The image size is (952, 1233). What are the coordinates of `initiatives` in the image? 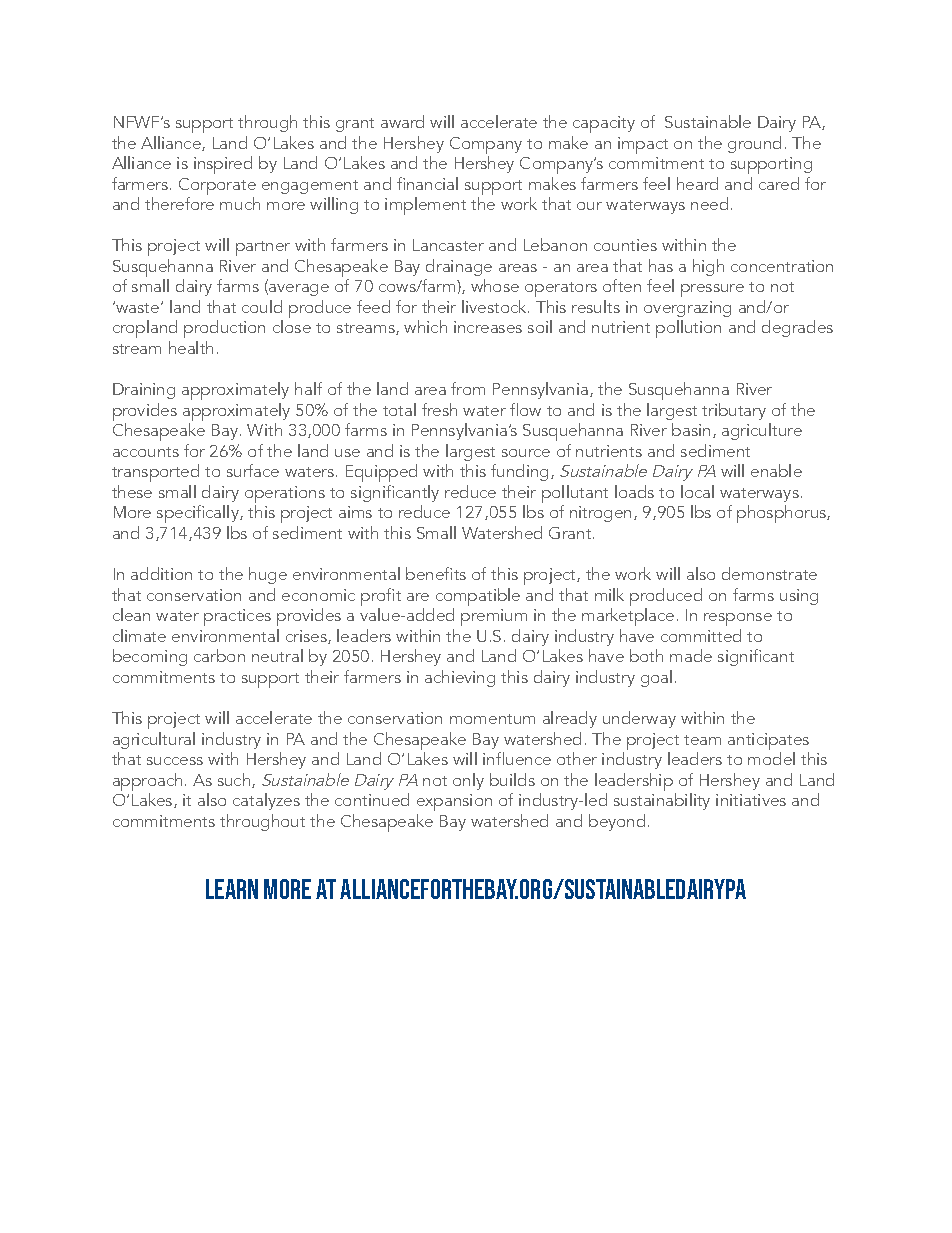 It's located at (751, 800).
